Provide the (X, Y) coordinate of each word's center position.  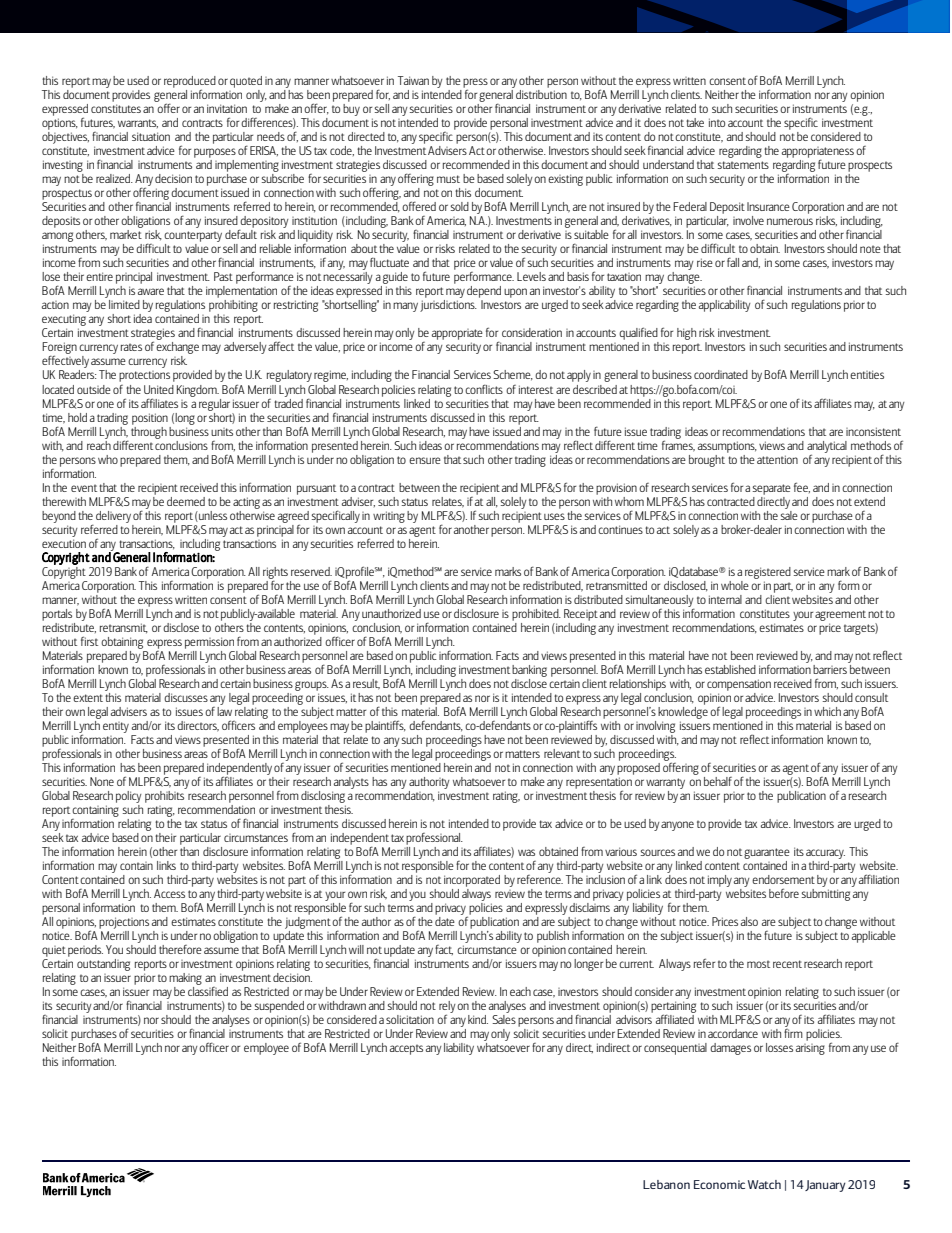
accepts (406, 1049)
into (717, 122)
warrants (138, 123)
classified (208, 990)
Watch (764, 1184)
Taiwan (413, 80)
